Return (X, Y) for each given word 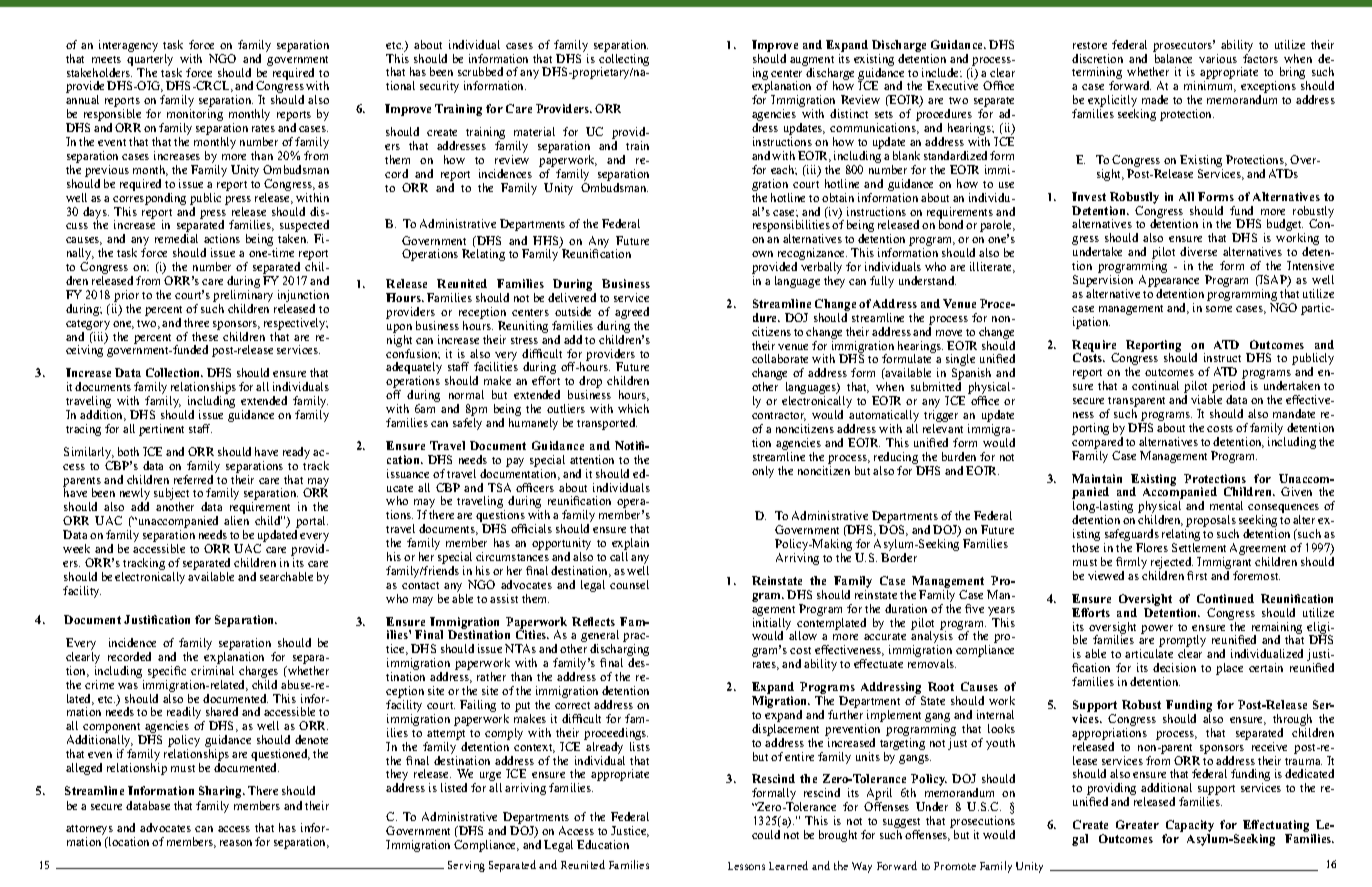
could (766, 834)
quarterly (150, 60)
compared (1097, 444)
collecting (624, 61)
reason (236, 843)
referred (193, 479)
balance (1173, 58)
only (763, 472)
